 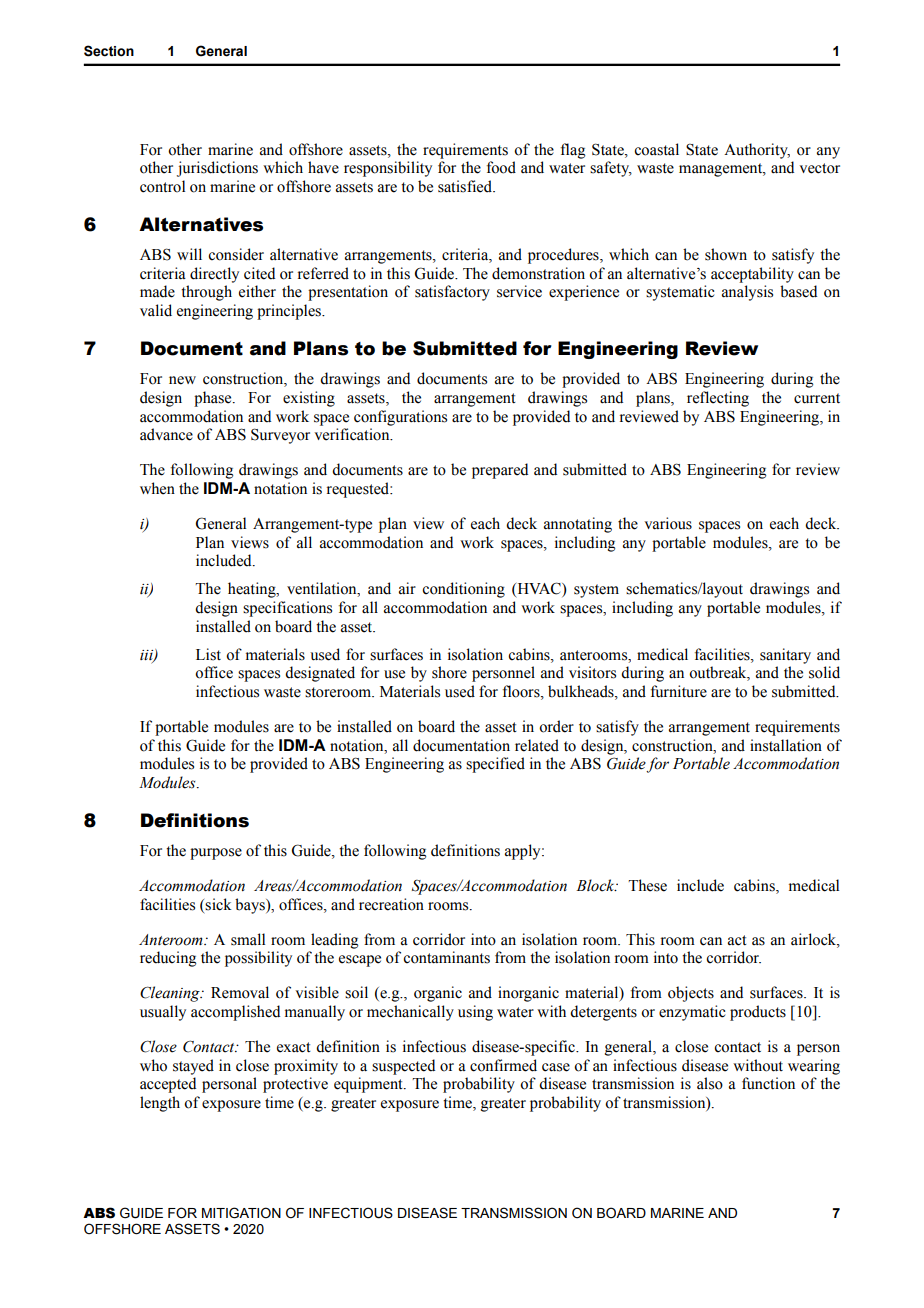 I want to click on food, so click(x=501, y=167).
